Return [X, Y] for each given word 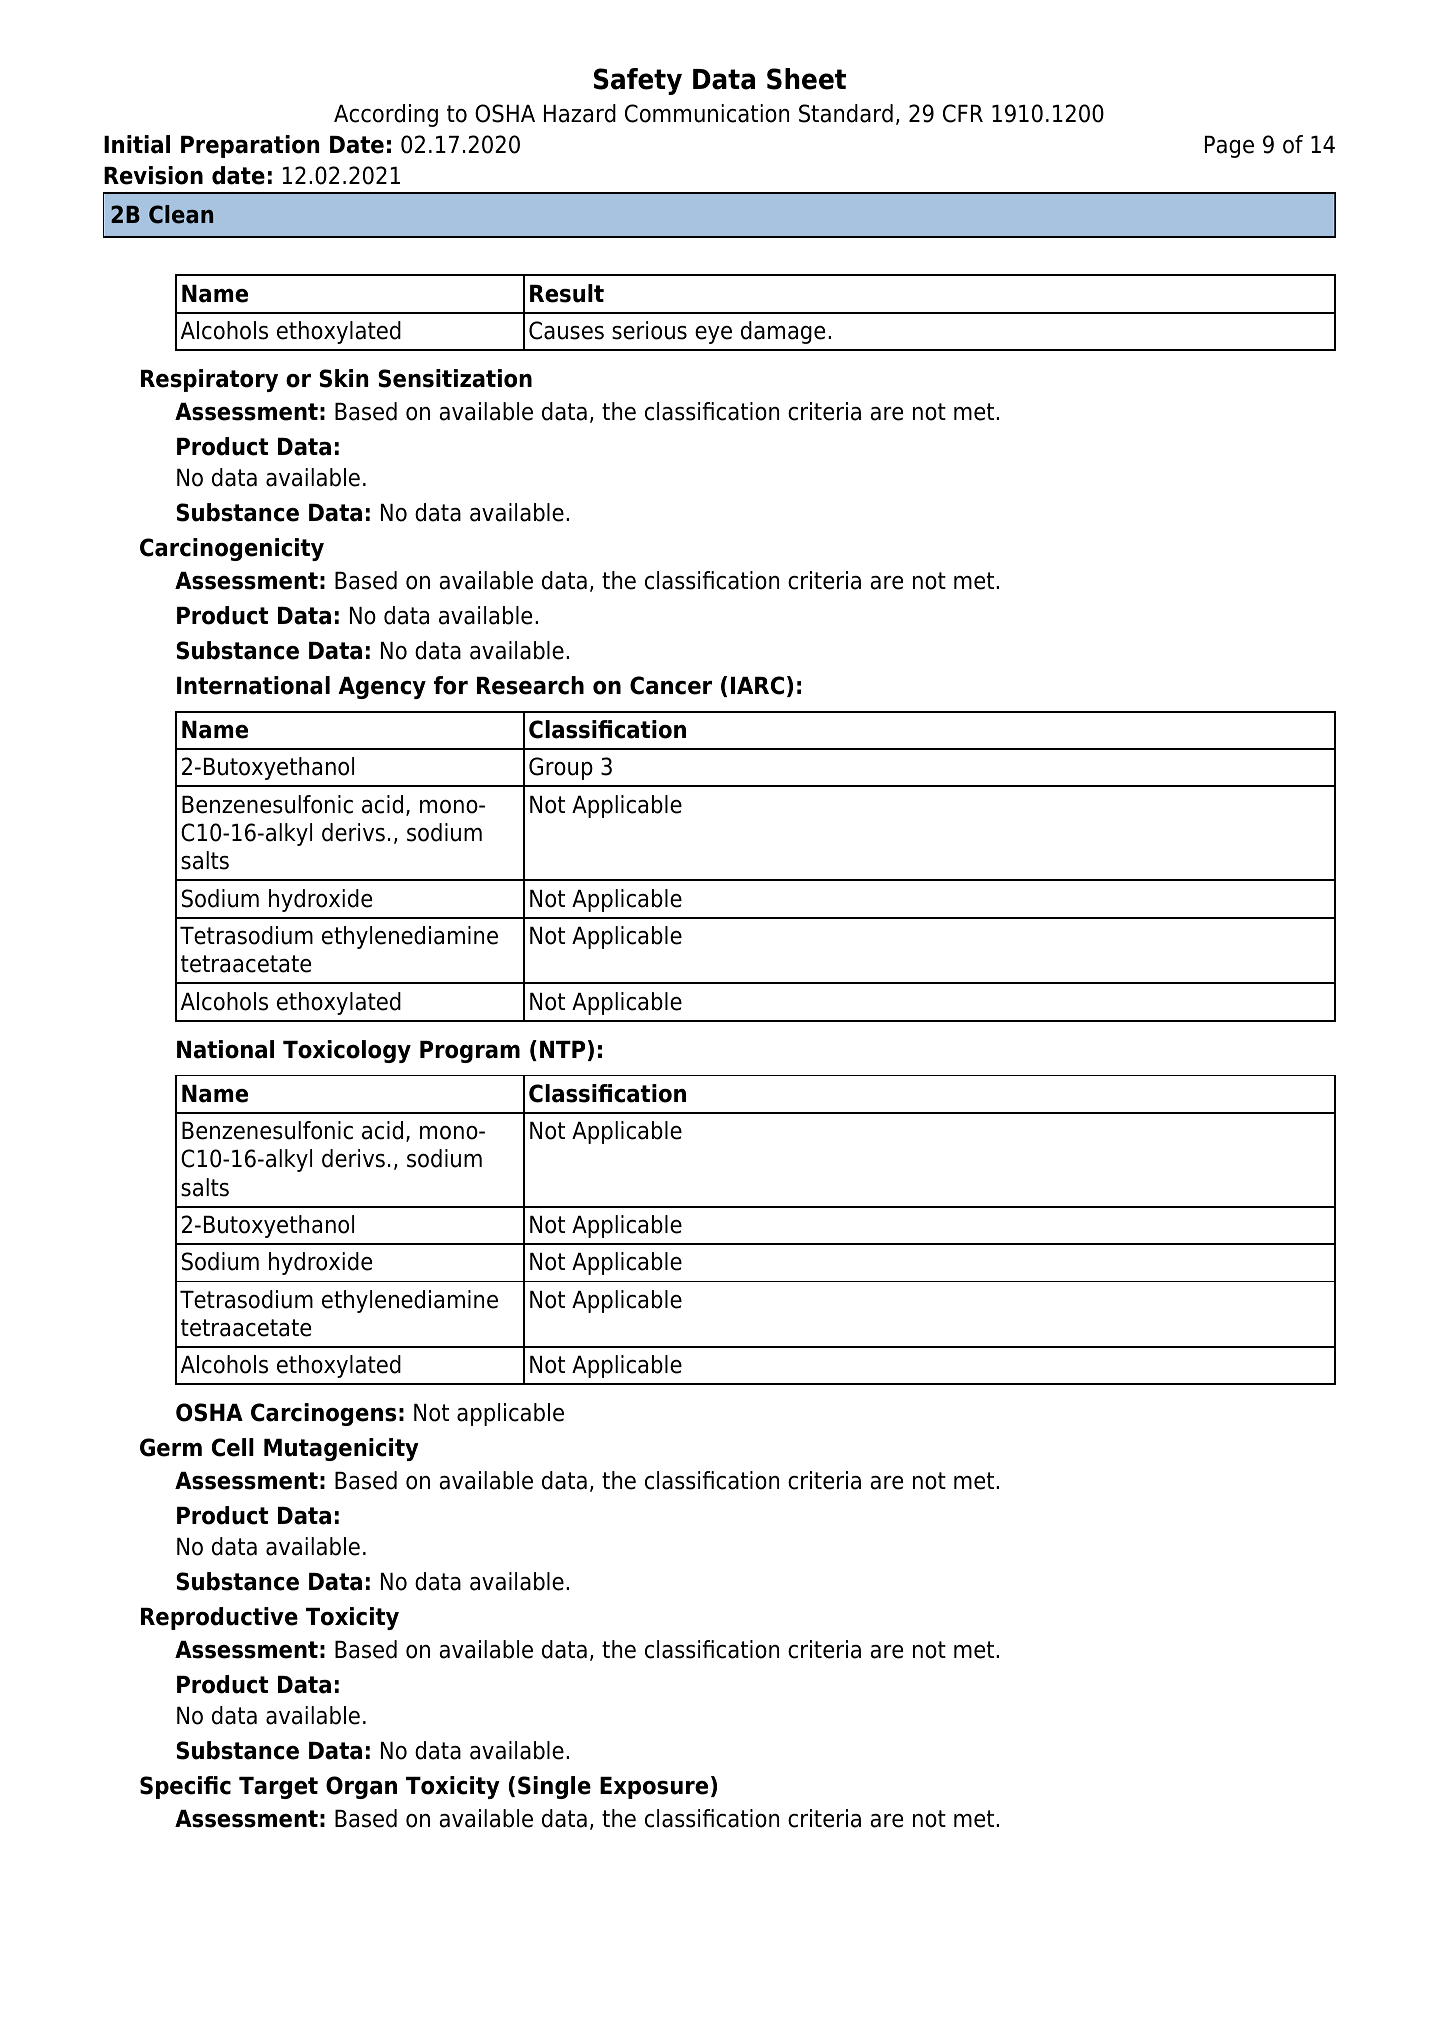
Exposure [654, 1788]
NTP [562, 1049]
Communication [707, 113]
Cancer [671, 685]
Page [1229, 147]
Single [554, 1787]
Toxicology [347, 1051]
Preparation [250, 146]
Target [278, 1788]
